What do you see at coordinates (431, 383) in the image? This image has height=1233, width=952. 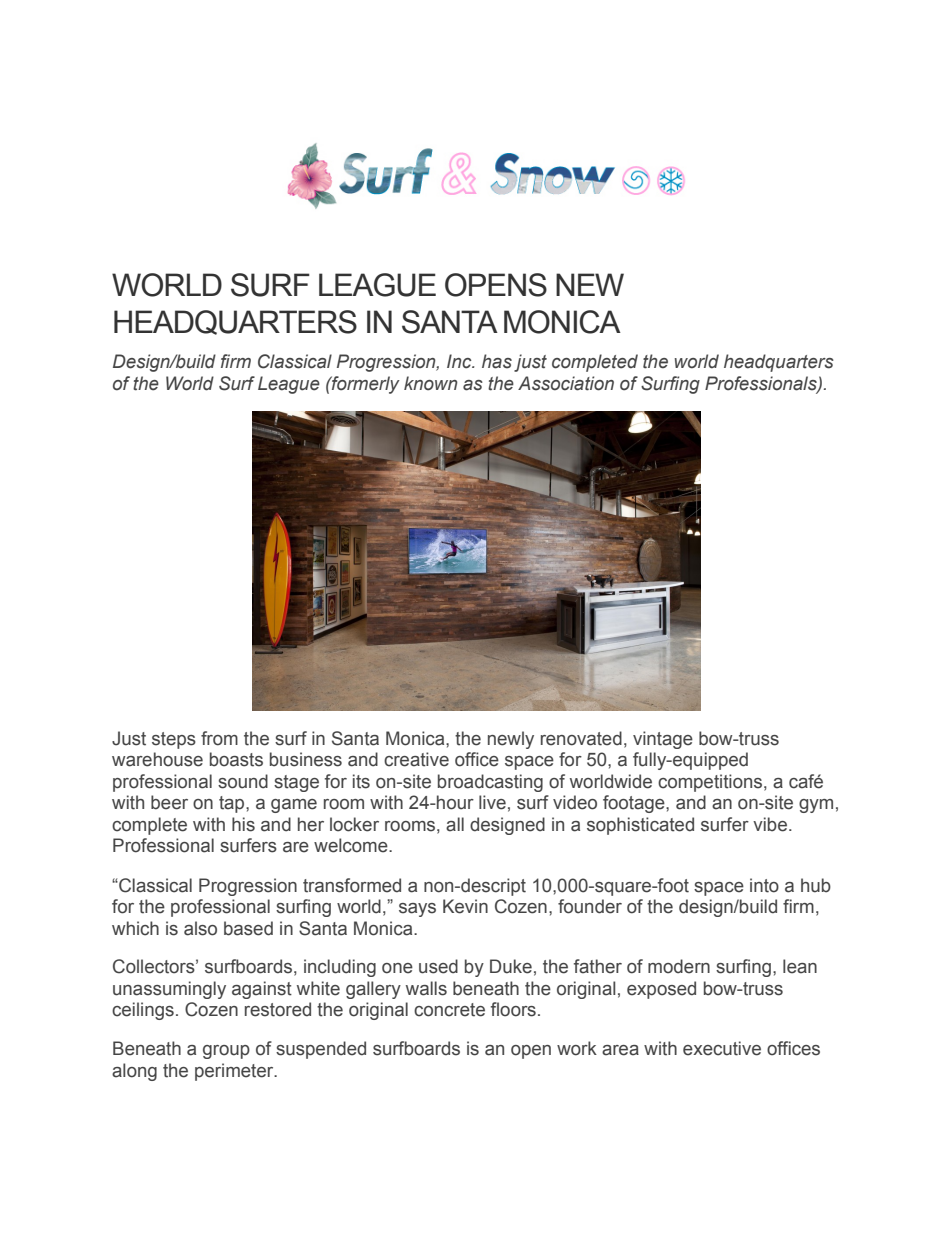 I see `known` at bounding box center [431, 383].
